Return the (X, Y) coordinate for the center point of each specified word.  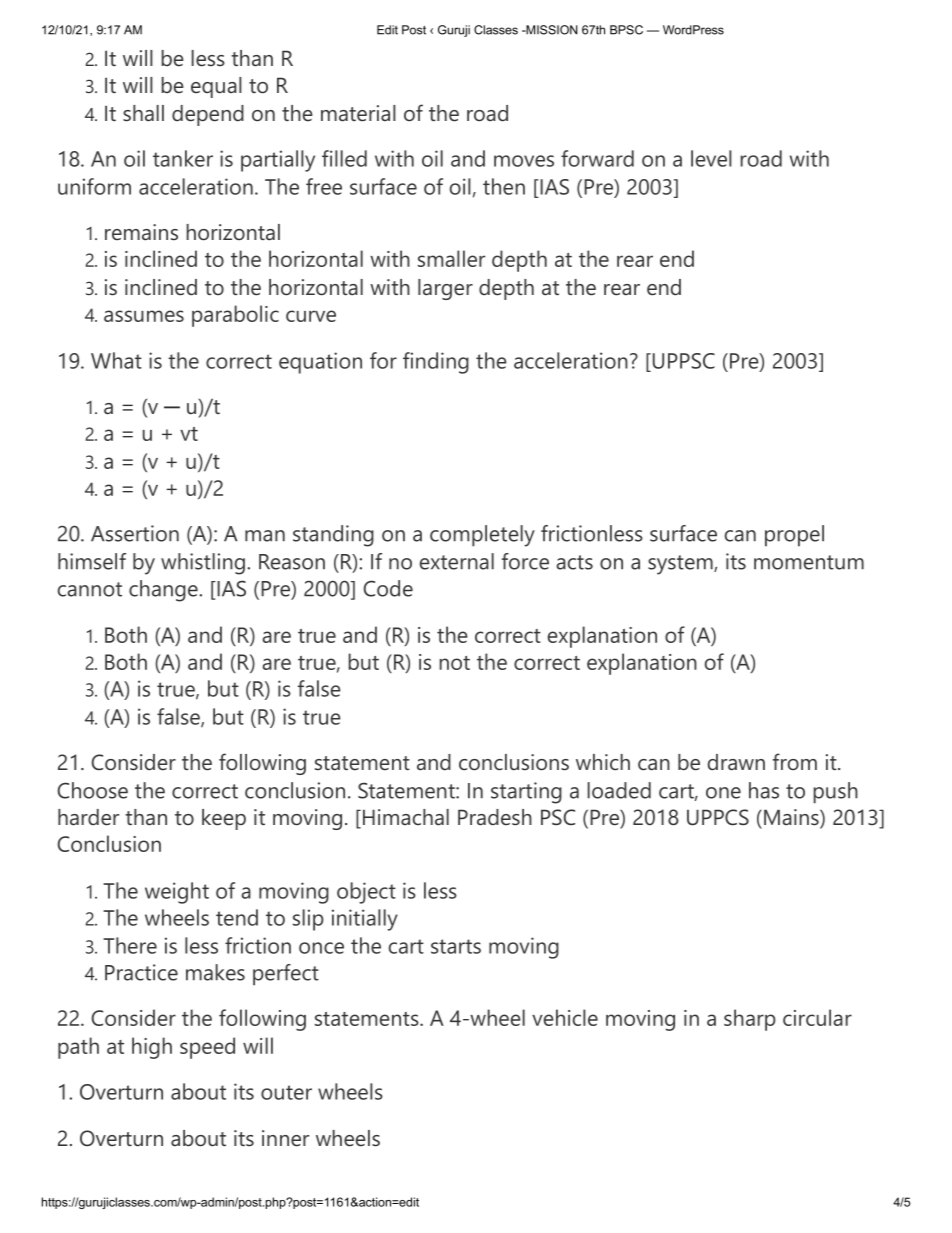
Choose (93, 790)
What (116, 360)
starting (526, 793)
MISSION (551, 30)
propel (794, 536)
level (711, 158)
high (152, 1048)
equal (216, 87)
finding (436, 363)
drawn (736, 762)
